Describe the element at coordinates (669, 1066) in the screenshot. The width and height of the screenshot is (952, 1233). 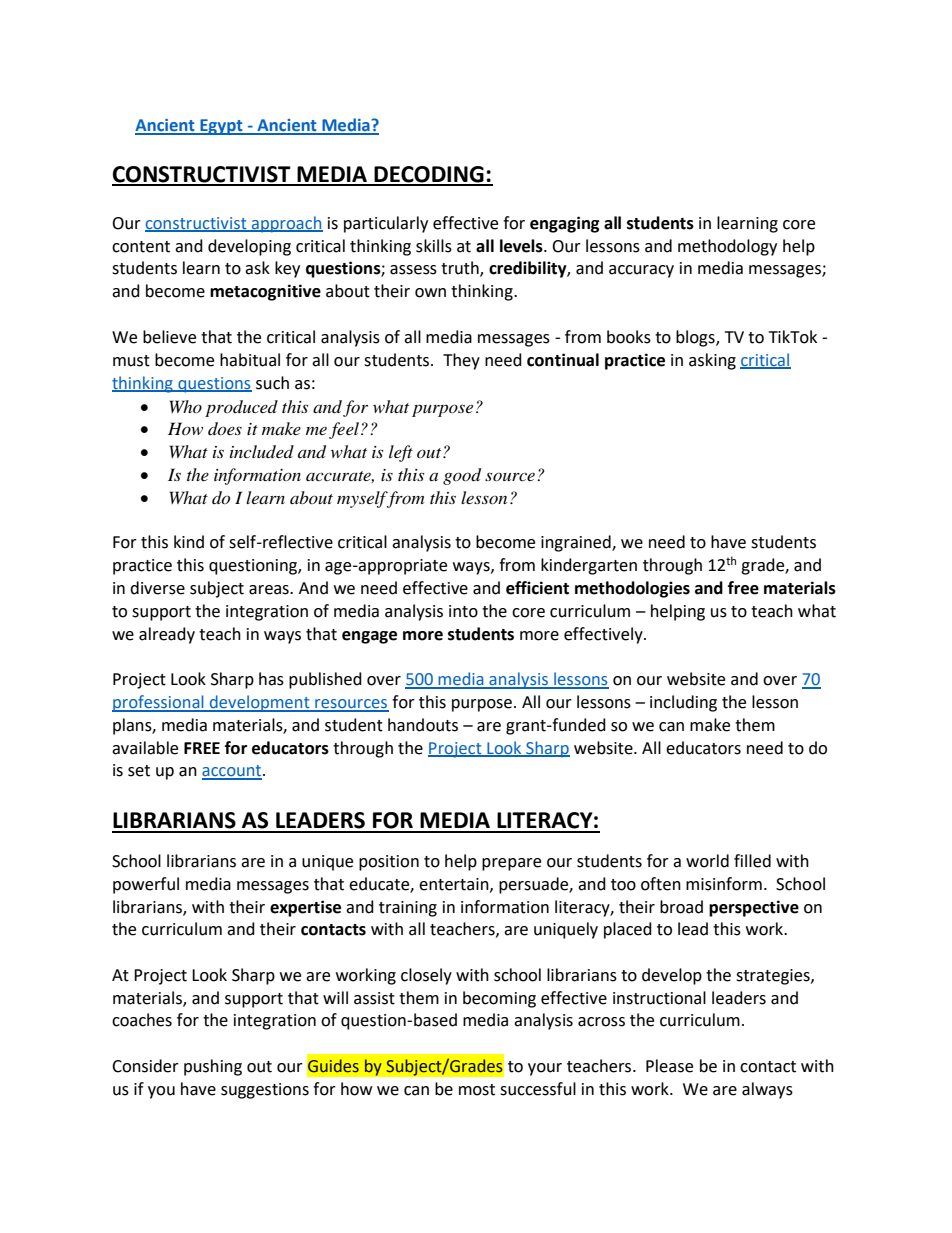
I see `Please` at that location.
